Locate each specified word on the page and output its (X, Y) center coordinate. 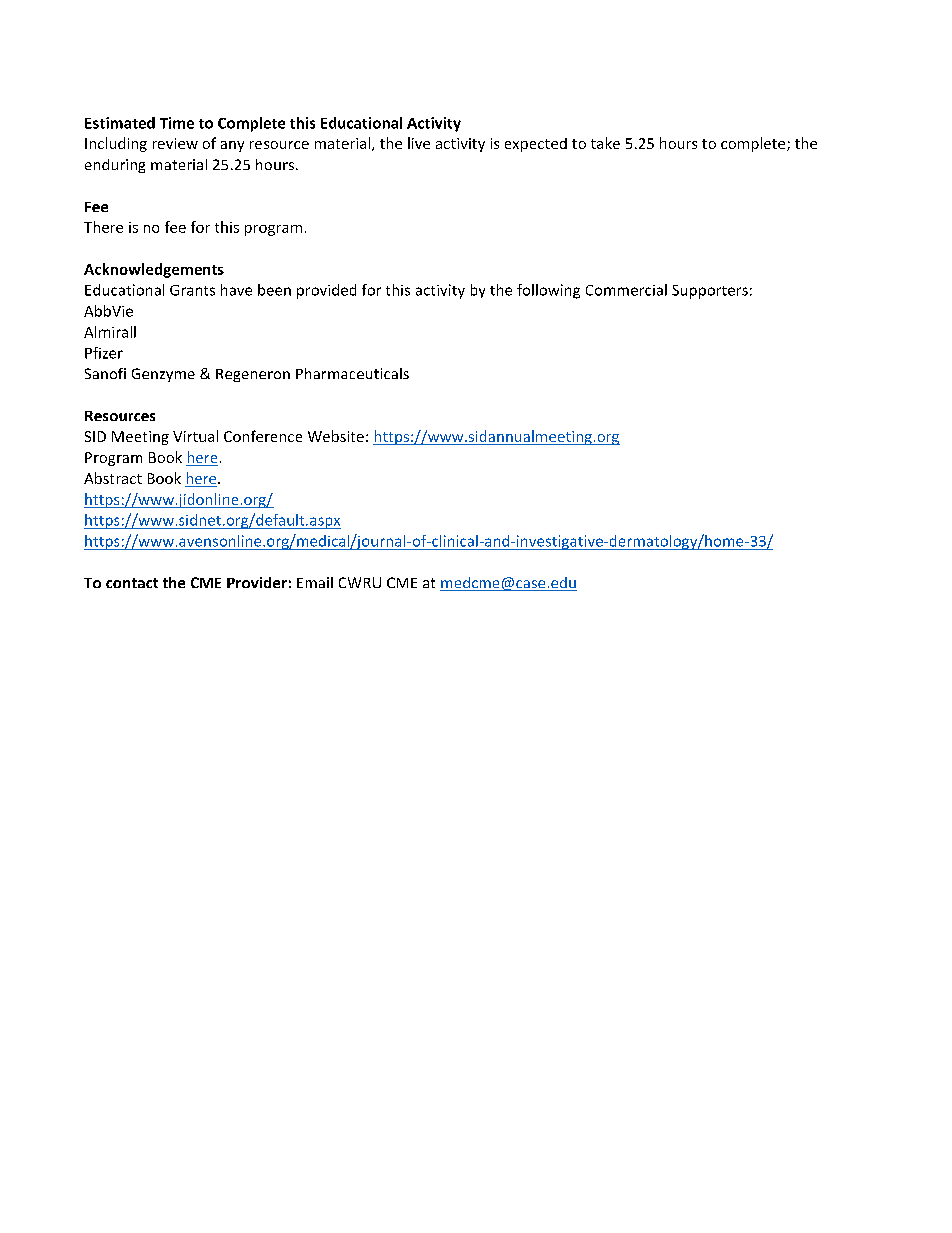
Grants (192, 290)
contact (132, 583)
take (605, 143)
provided (326, 291)
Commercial (626, 290)
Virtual (195, 436)
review (175, 143)
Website (336, 436)
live (419, 143)
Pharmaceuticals (352, 373)
